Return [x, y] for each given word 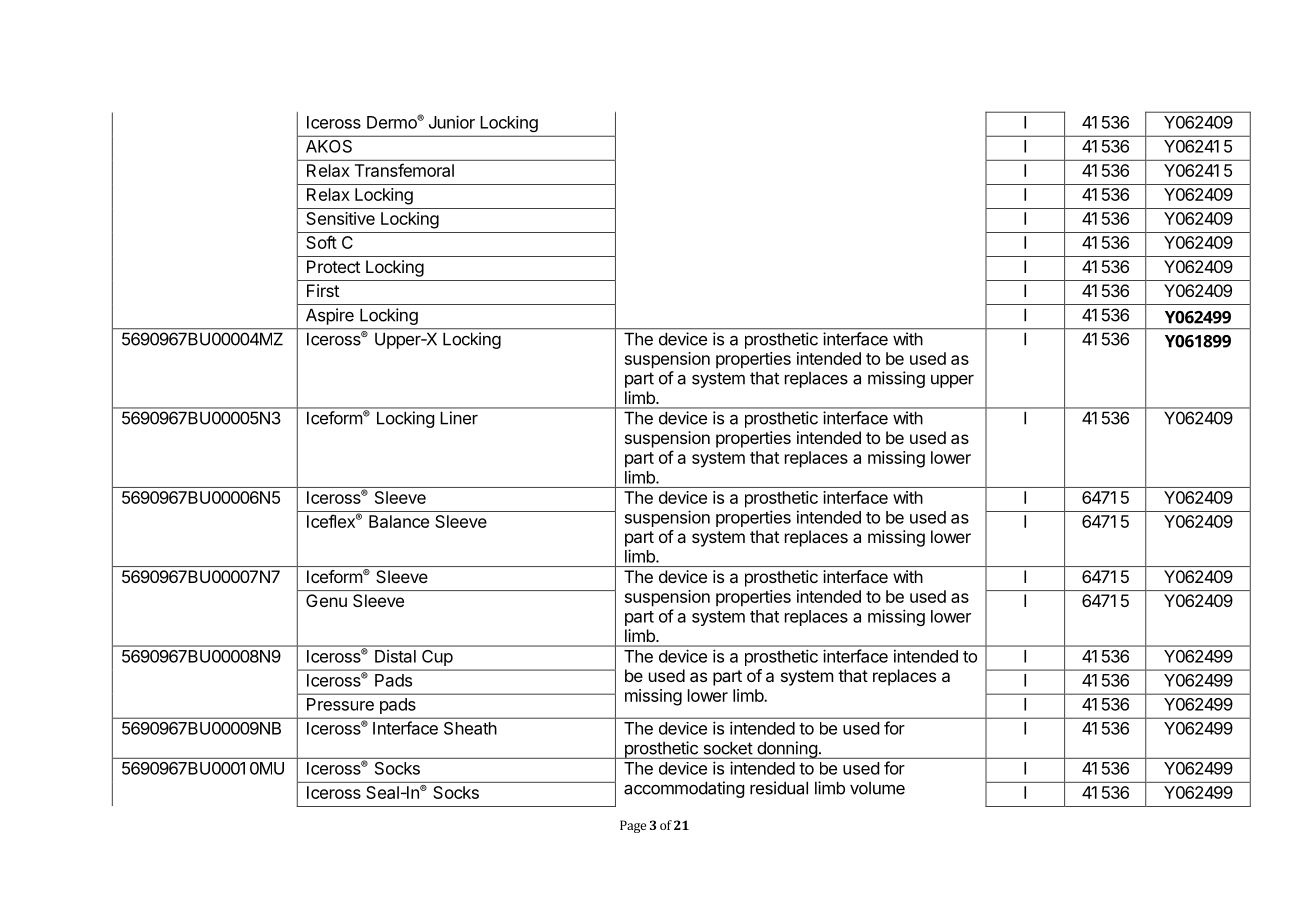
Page [633, 826]
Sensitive [340, 218]
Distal [395, 656]
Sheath [470, 728]
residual [779, 788]
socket [728, 748]
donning [787, 750]
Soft [321, 242]
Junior [452, 122]
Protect [333, 266]
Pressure [340, 704]
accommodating [684, 789]
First [323, 290]
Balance [399, 521]
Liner [459, 418]
